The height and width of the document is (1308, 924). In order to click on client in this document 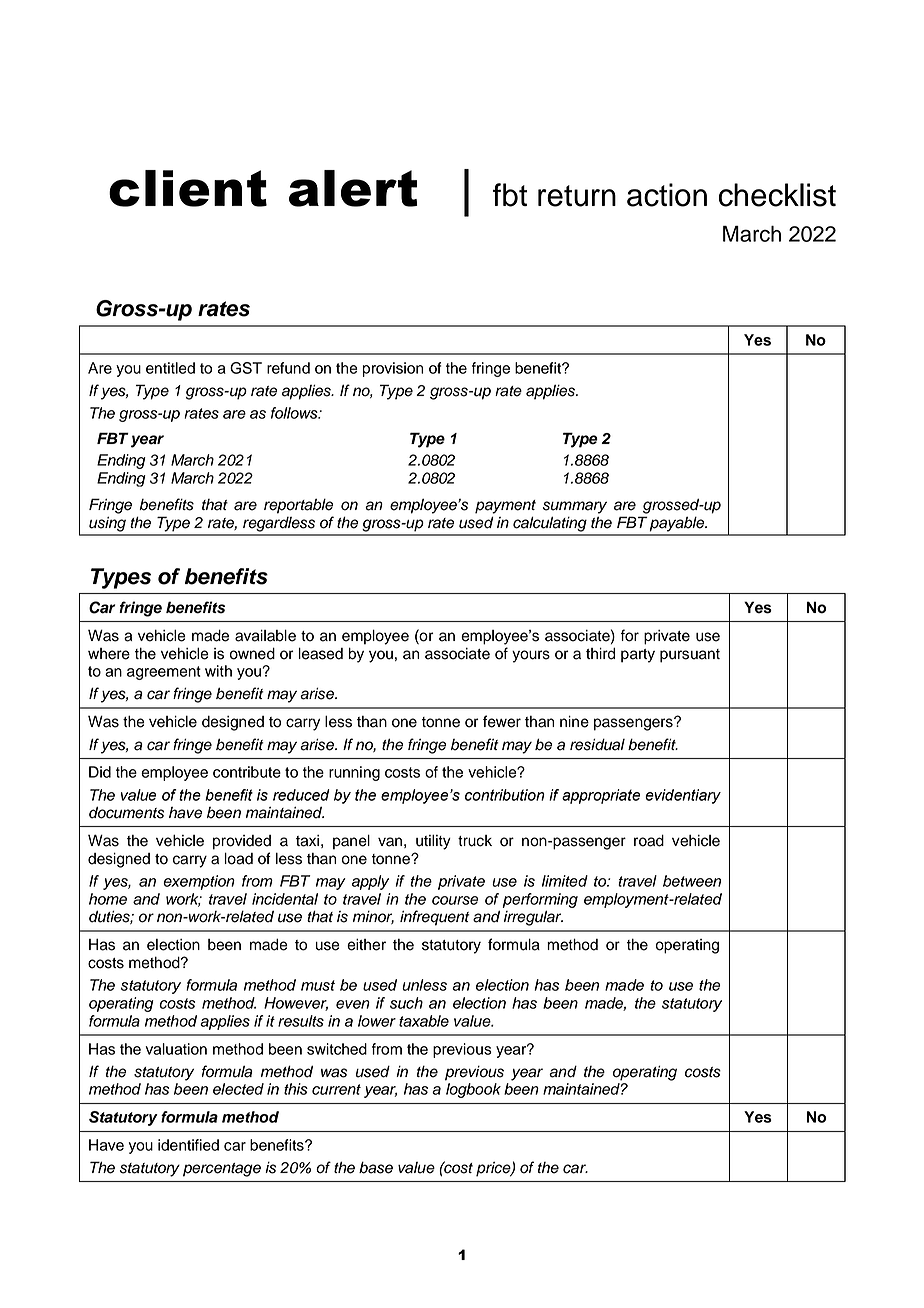, I will do `click(188, 188)`.
